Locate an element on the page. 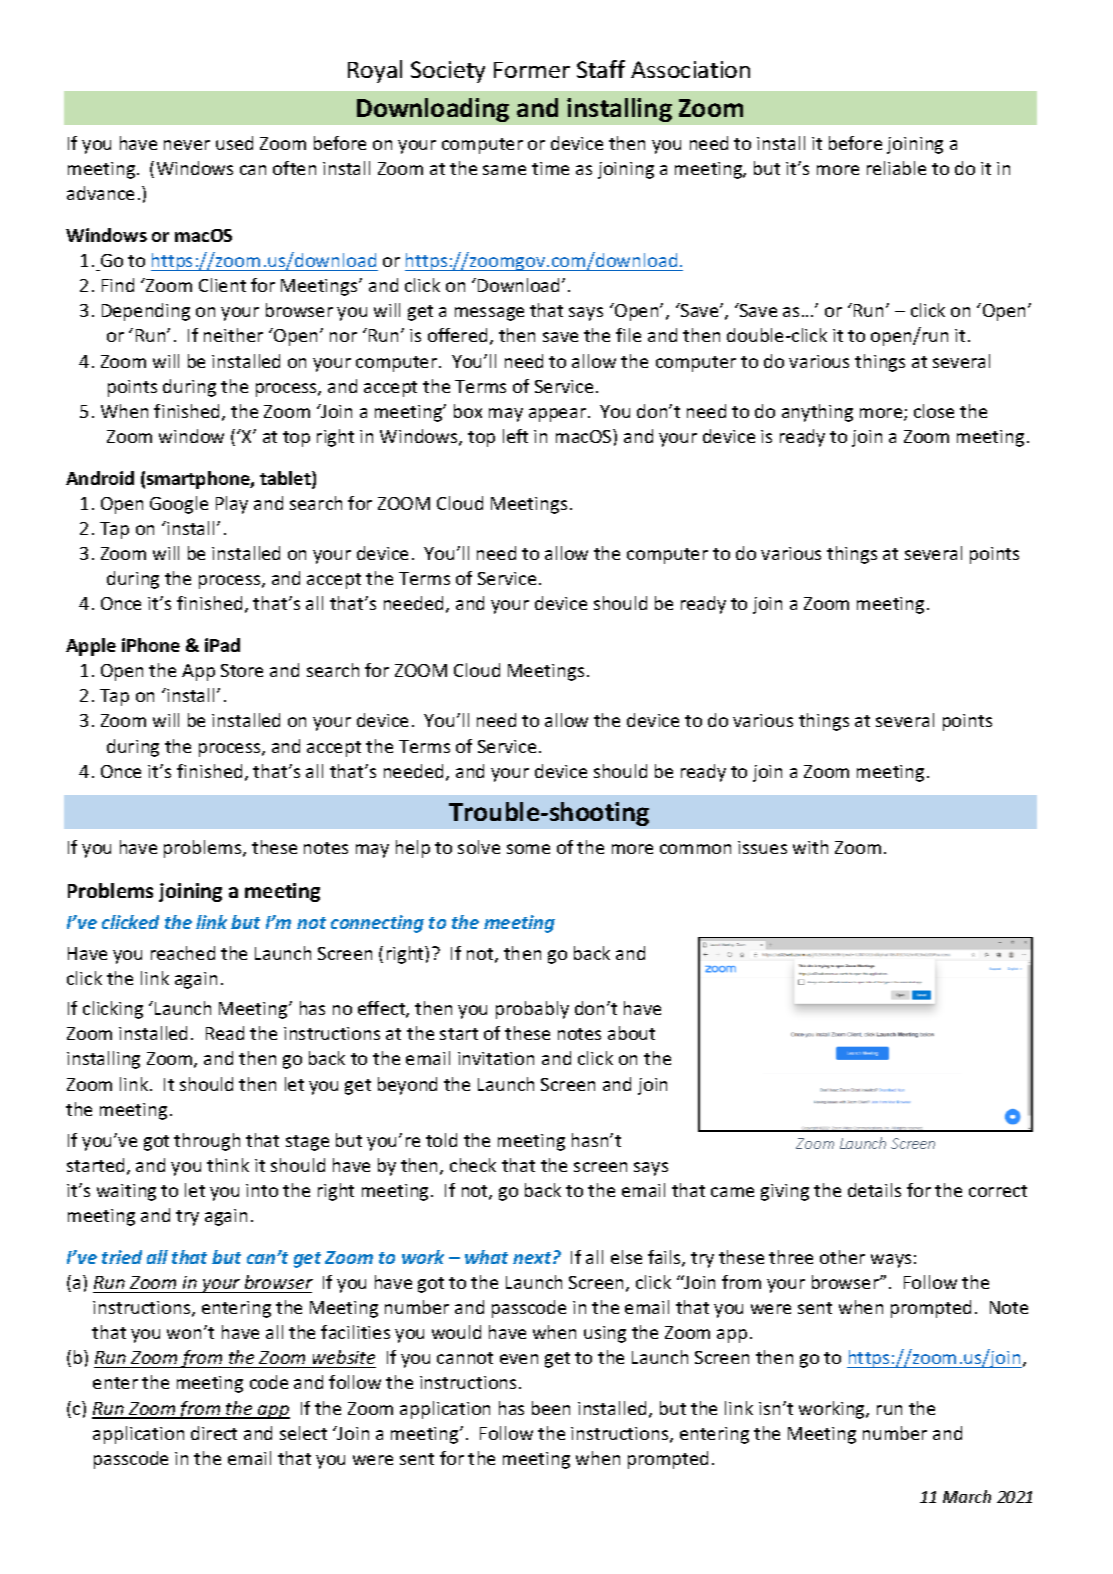  never is located at coordinates (187, 145).
